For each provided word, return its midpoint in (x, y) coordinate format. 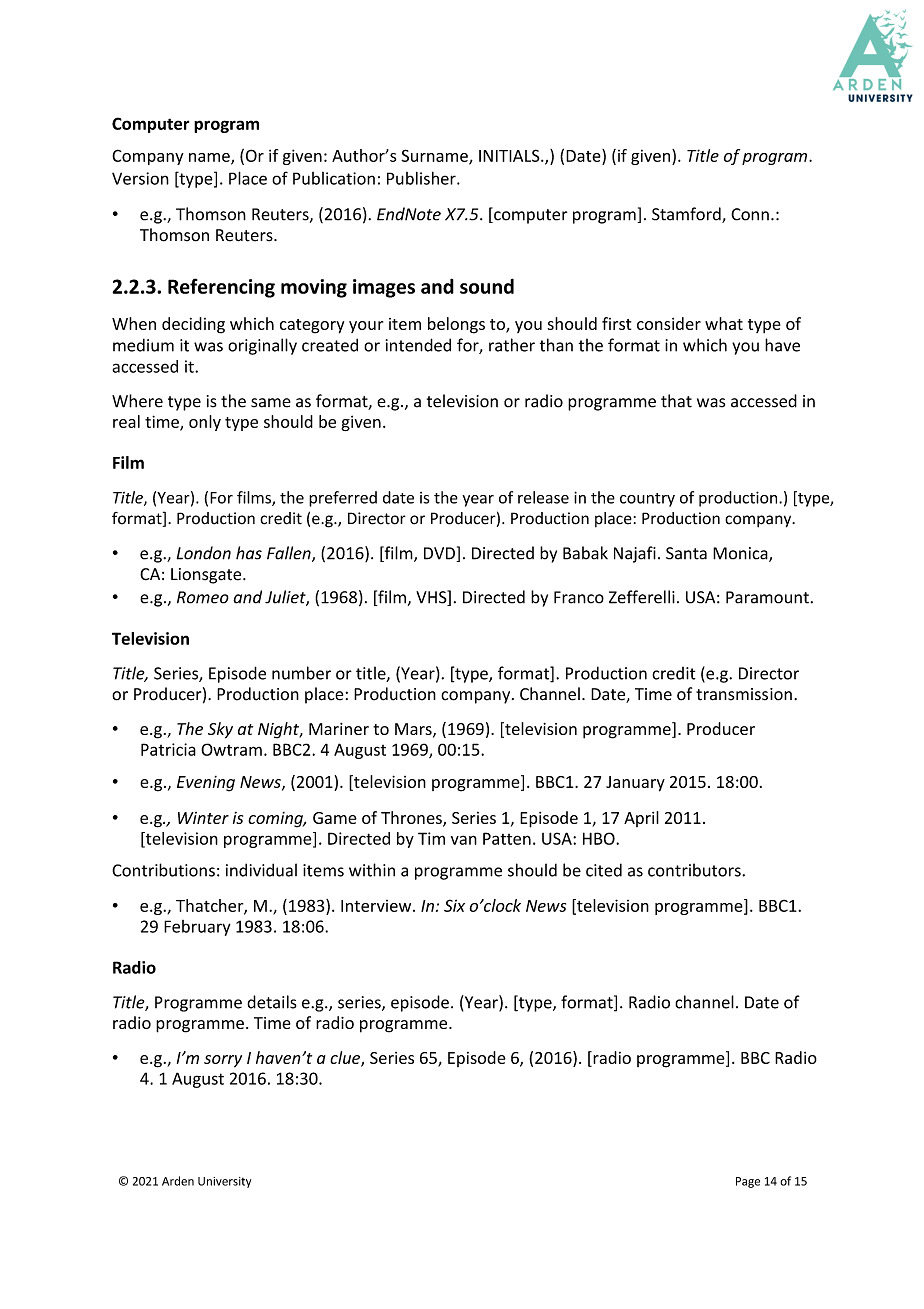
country (647, 500)
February (197, 928)
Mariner (339, 729)
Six (454, 905)
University (224, 1182)
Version (140, 178)
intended (418, 345)
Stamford (687, 215)
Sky (220, 730)
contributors (695, 870)
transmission (744, 694)
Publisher (422, 178)
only (205, 423)
